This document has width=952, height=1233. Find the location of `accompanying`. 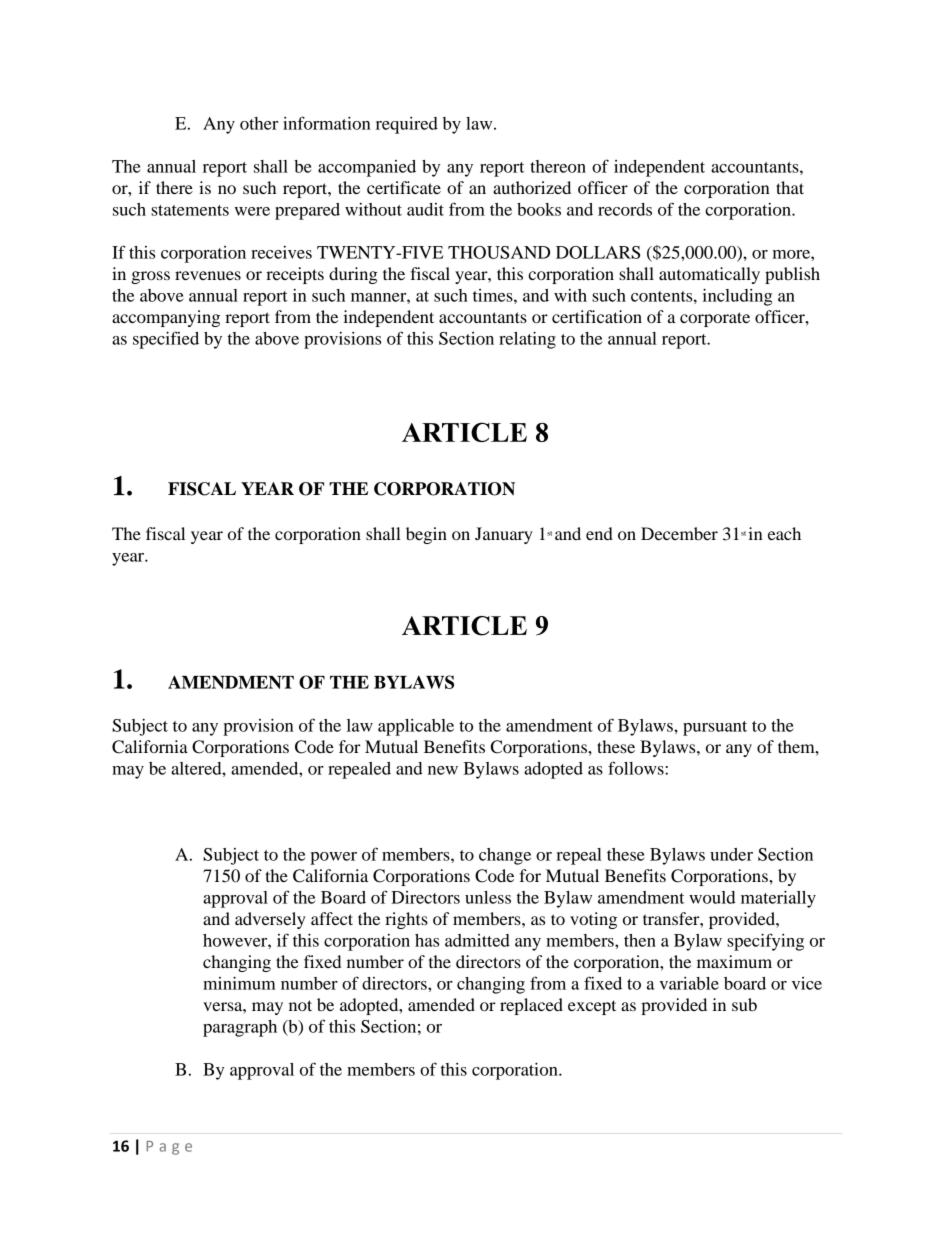

accompanying is located at coordinates (166, 318).
